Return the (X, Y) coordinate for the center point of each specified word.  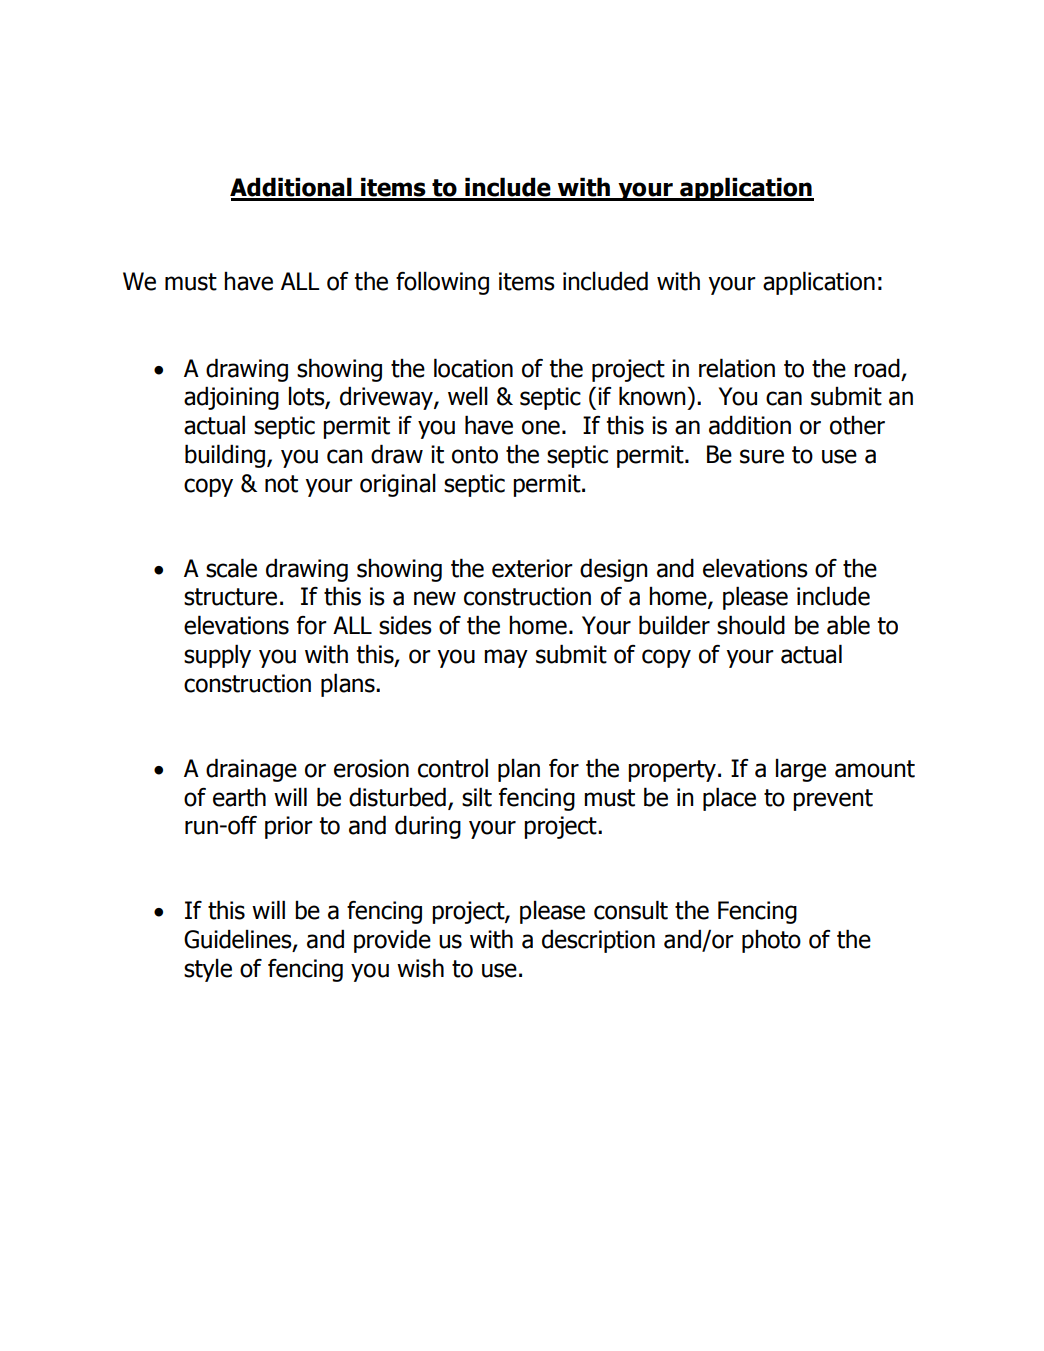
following (442, 283)
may (506, 658)
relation (737, 368)
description (598, 941)
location (473, 368)
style (208, 970)
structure (230, 597)
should (751, 625)
